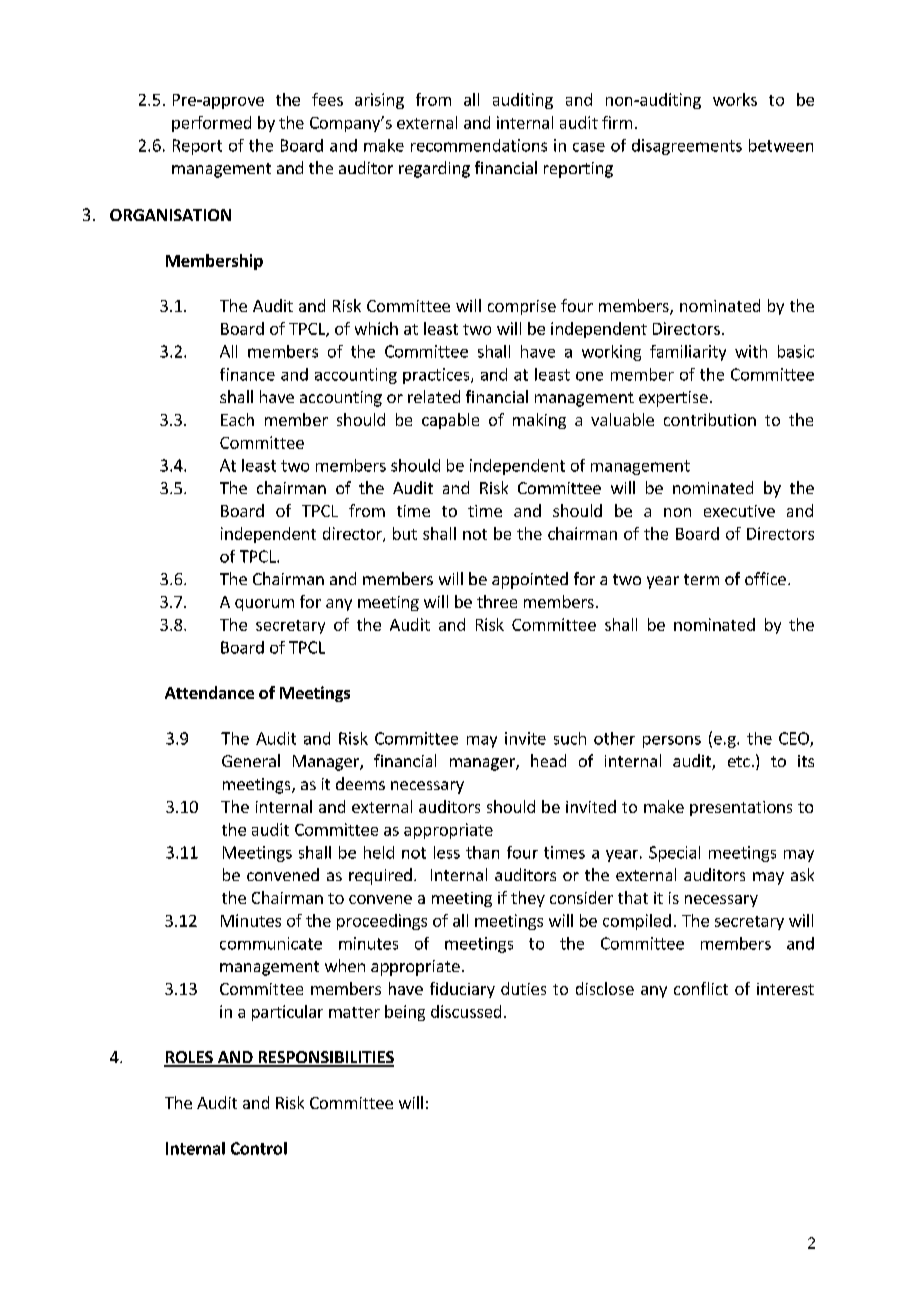  Describe the element at coordinates (479, 145) in the image. I see `recommendations` at that location.
